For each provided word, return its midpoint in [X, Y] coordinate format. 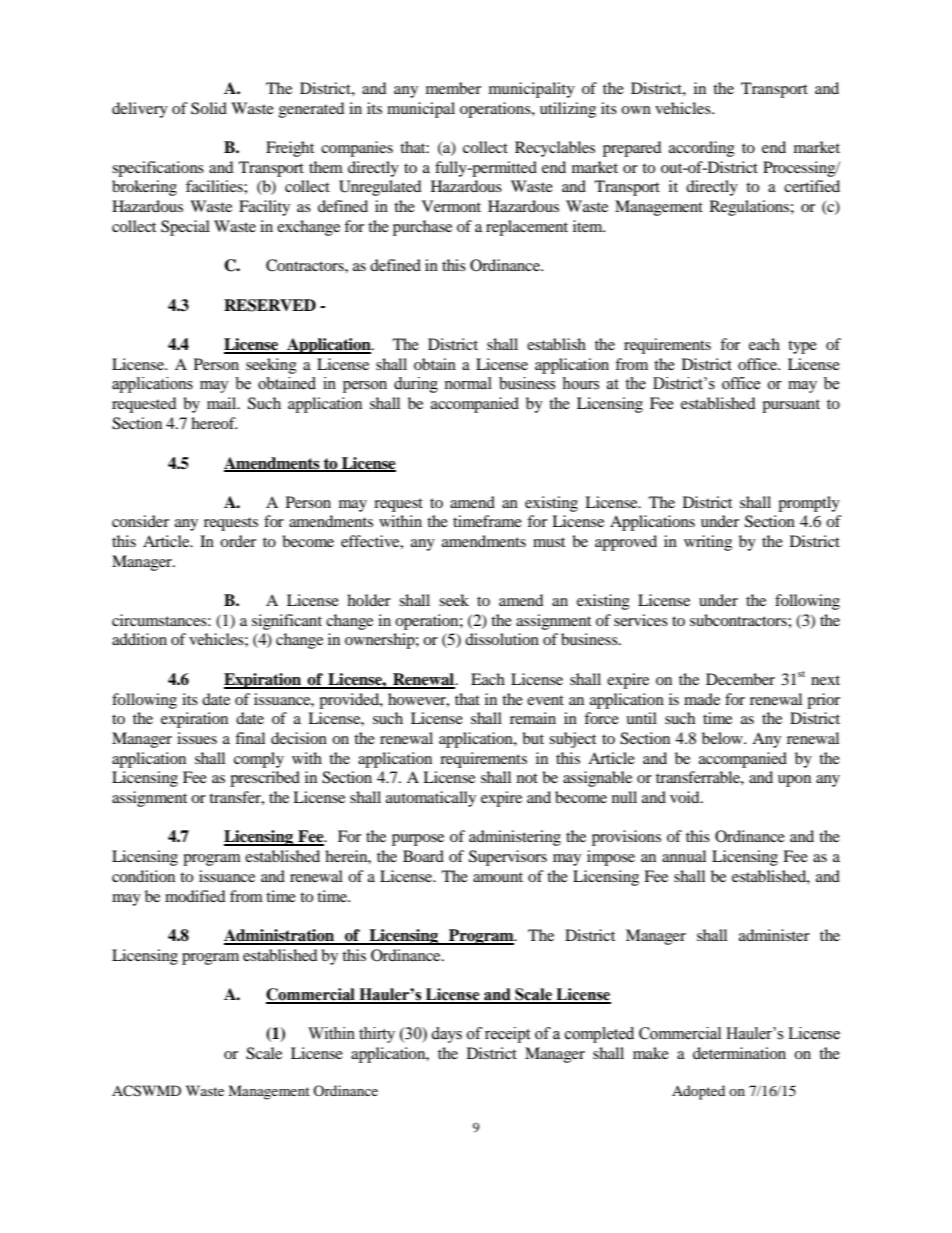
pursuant [791, 406]
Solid [209, 108]
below [723, 738]
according [702, 149]
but [533, 738]
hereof [214, 423]
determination [739, 1053]
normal [468, 383]
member [453, 88]
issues [197, 738]
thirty [377, 1035]
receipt [507, 1035]
